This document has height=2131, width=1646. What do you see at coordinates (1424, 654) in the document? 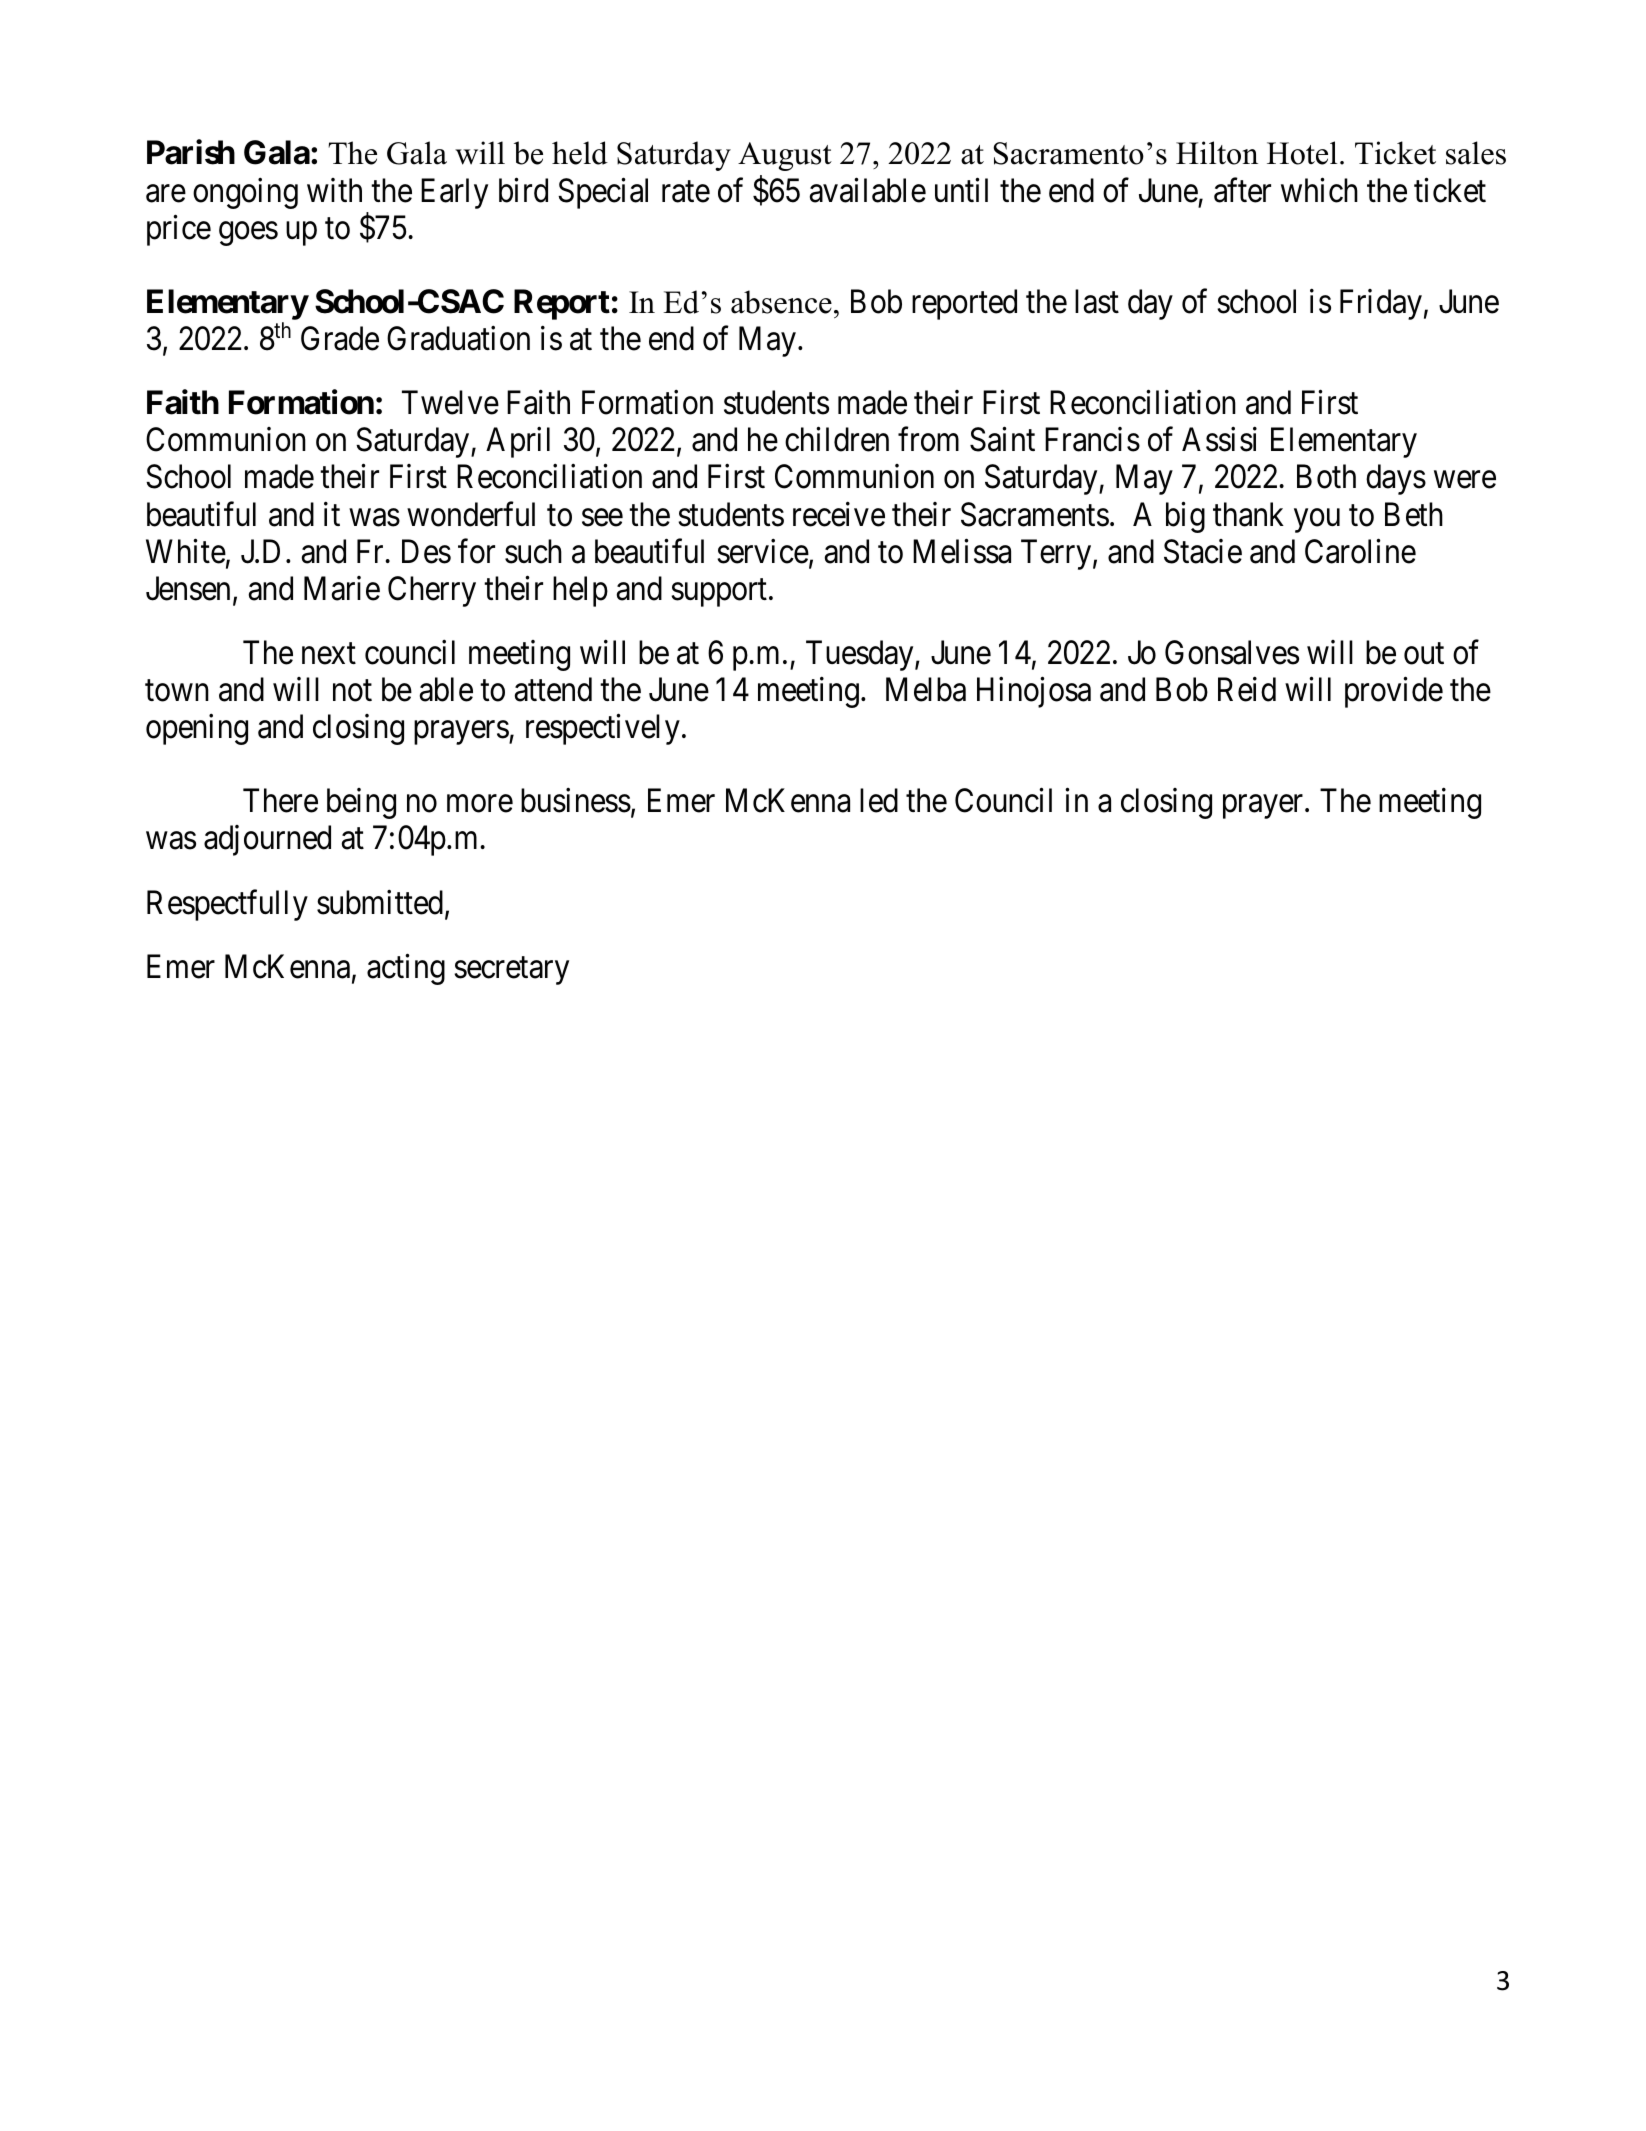
I see `out` at bounding box center [1424, 654].
